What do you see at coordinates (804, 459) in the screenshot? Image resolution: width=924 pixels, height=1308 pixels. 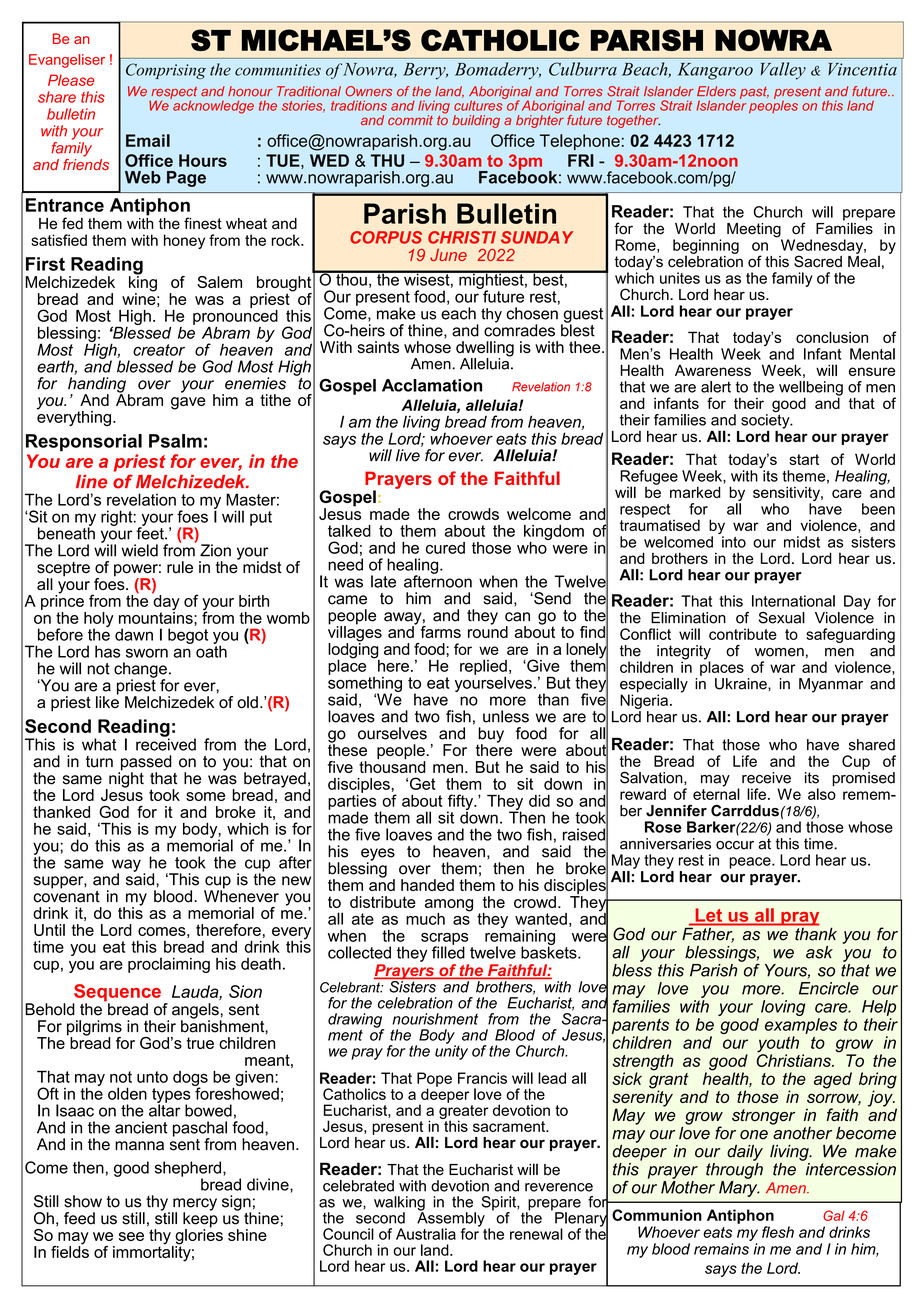 I see `start` at bounding box center [804, 459].
